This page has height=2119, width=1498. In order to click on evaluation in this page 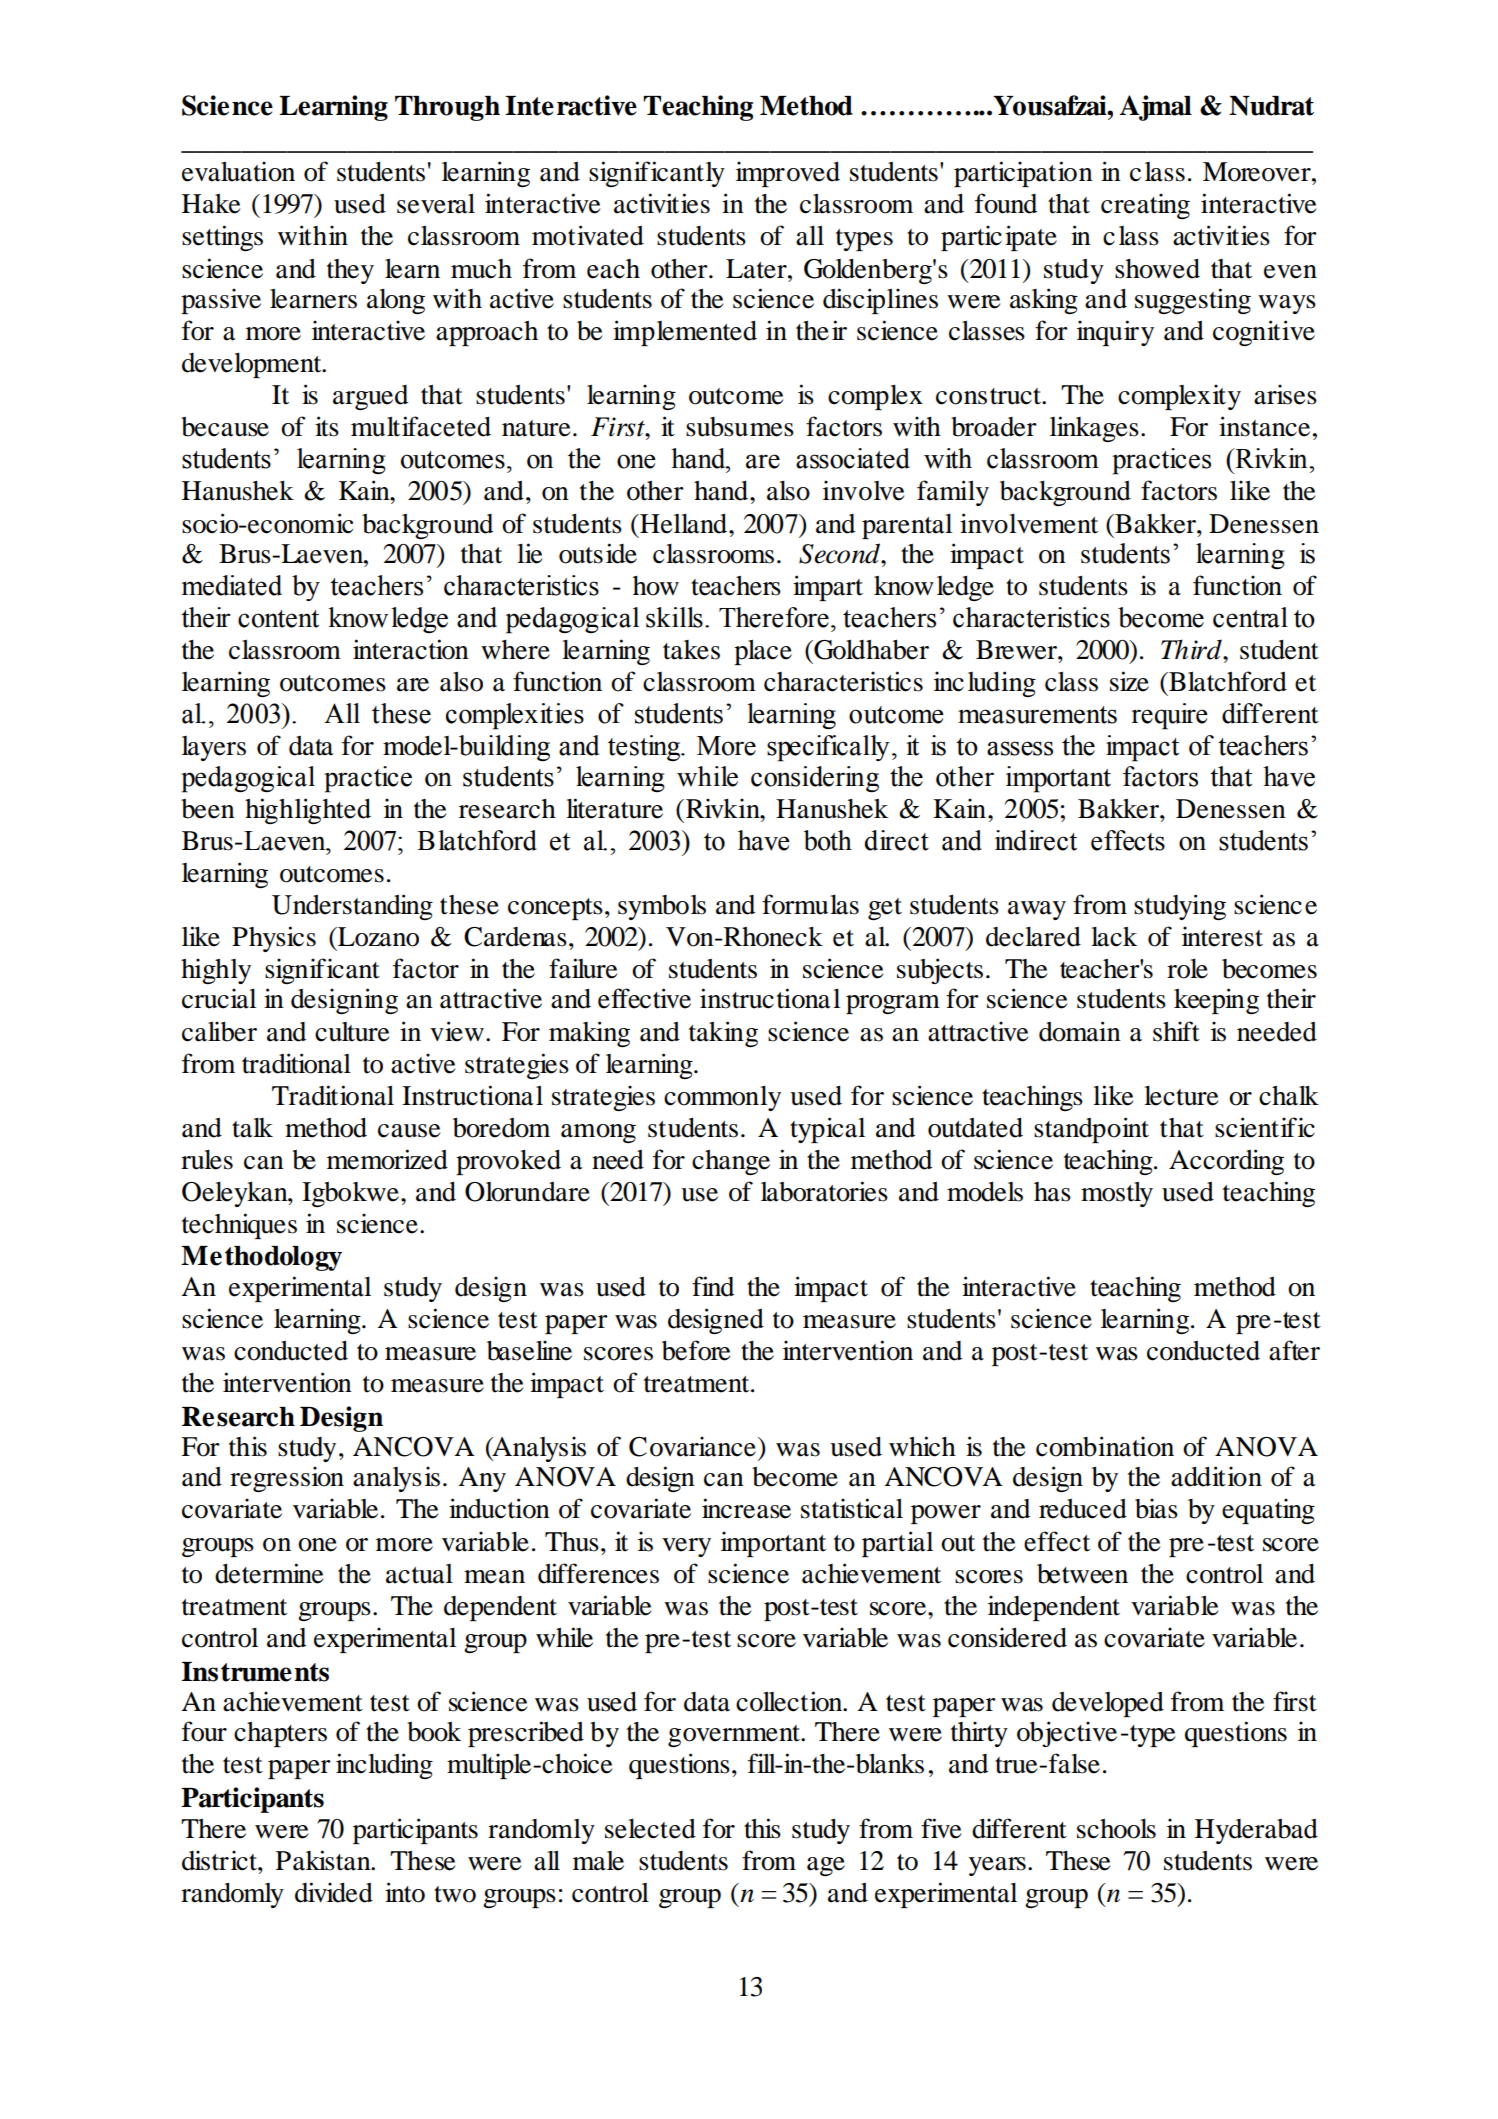, I will do `click(238, 171)`.
